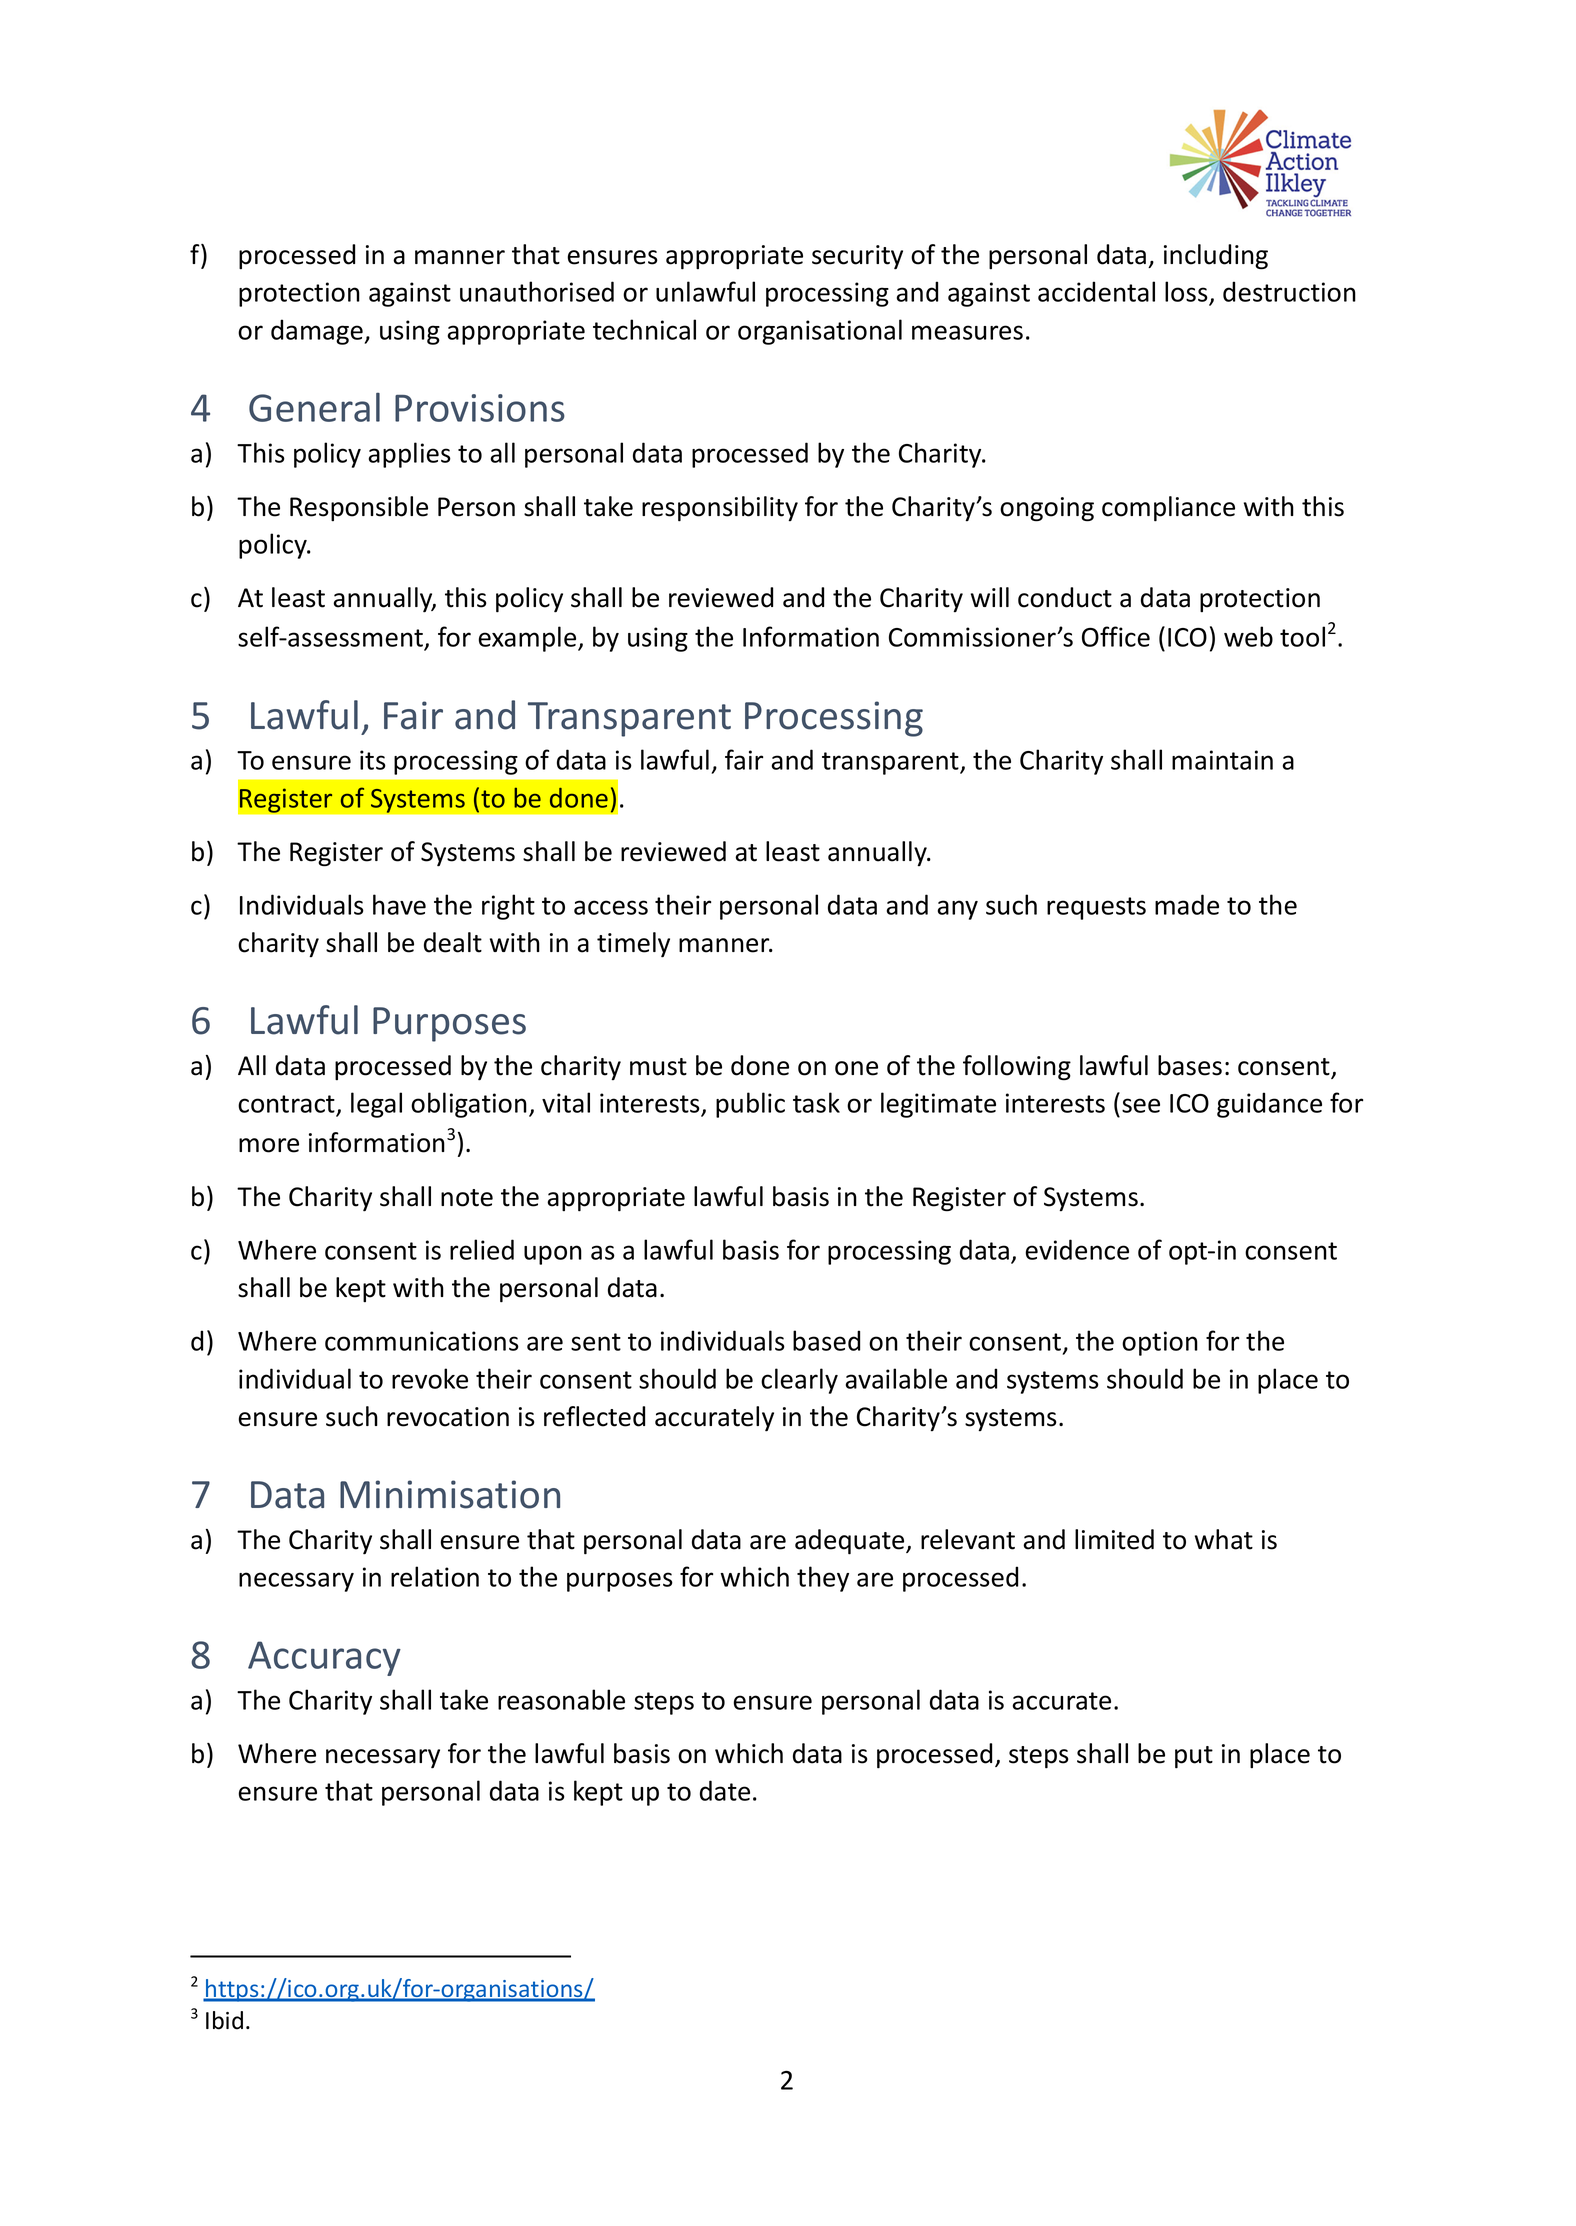 The image size is (1576, 2226). Describe the element at coordinates (820, 332) in the screenshot. I see `organisational` at that location.
